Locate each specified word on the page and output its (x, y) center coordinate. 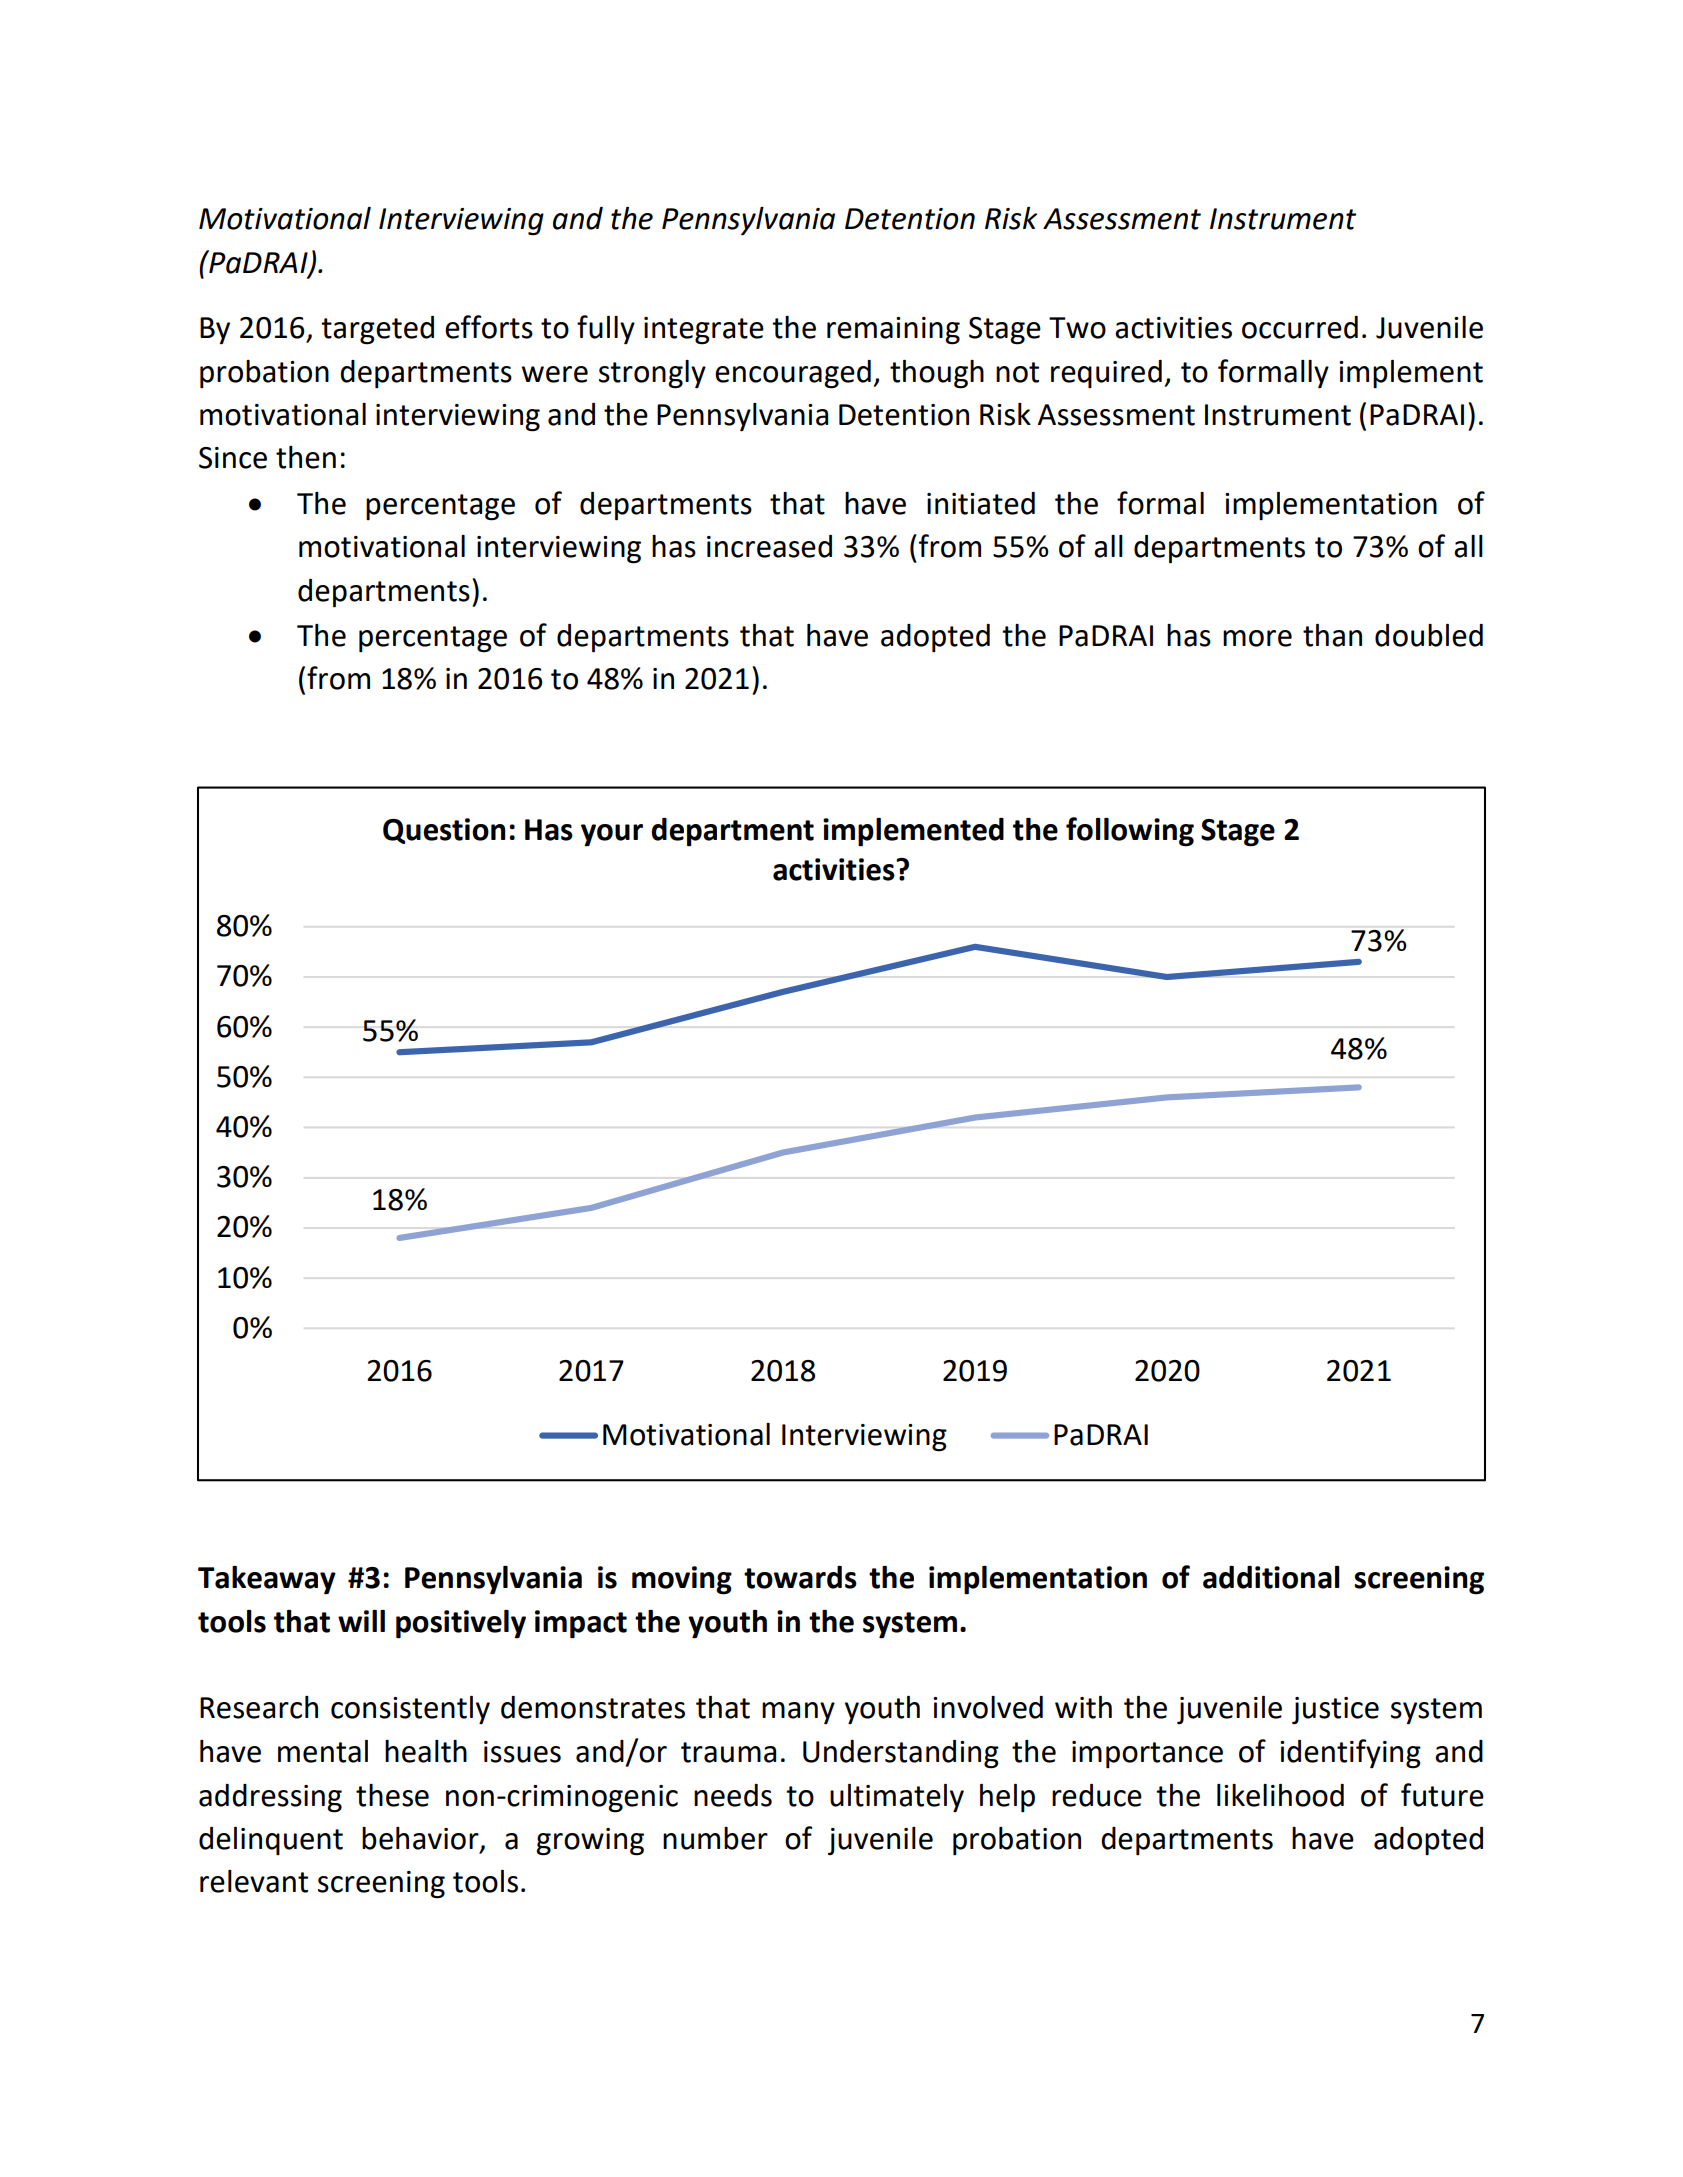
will (361, 1621)
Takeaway (267, 1580)
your (612, 835)
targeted (377, 330)
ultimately (897, 1798)
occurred (1300, 327)
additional (1271, 1577)
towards (800, 1577)
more (1257, 638)
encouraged (793, 374)
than (1332, 635)
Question (444, 831)
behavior (421, 1839)
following (1130, 832)
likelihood (1280, 1795)
